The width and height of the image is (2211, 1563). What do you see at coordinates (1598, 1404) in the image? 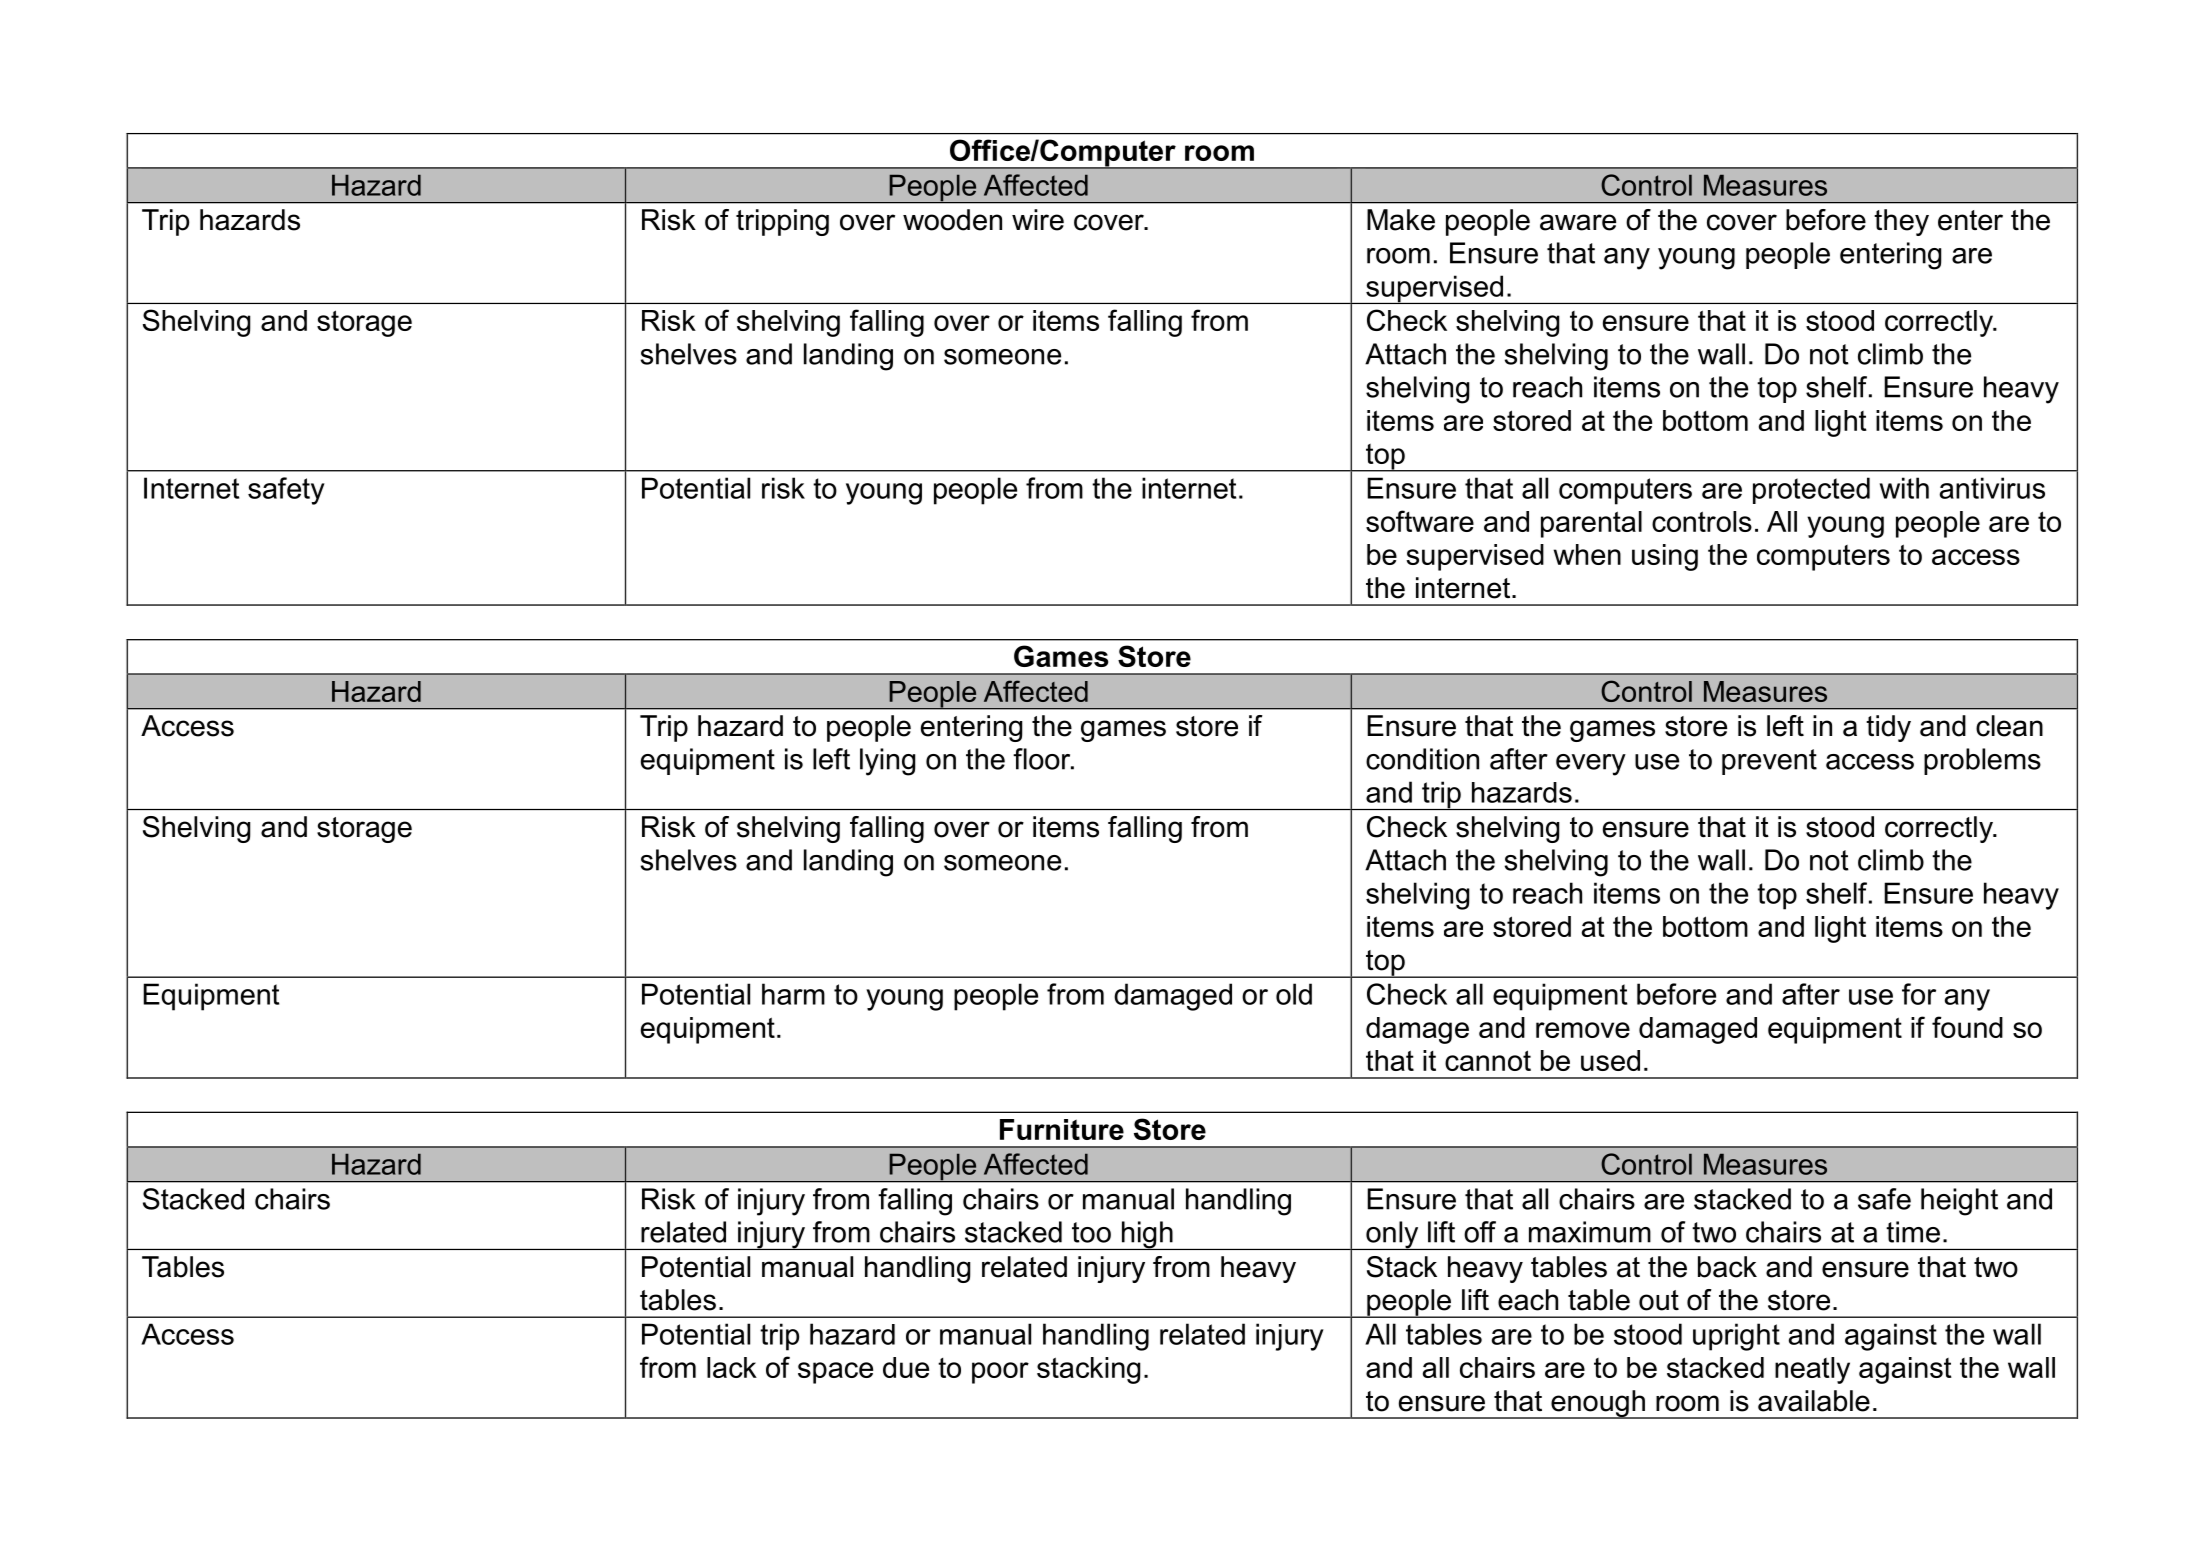
I see `enough` at bounding box center [1598, 1404].
